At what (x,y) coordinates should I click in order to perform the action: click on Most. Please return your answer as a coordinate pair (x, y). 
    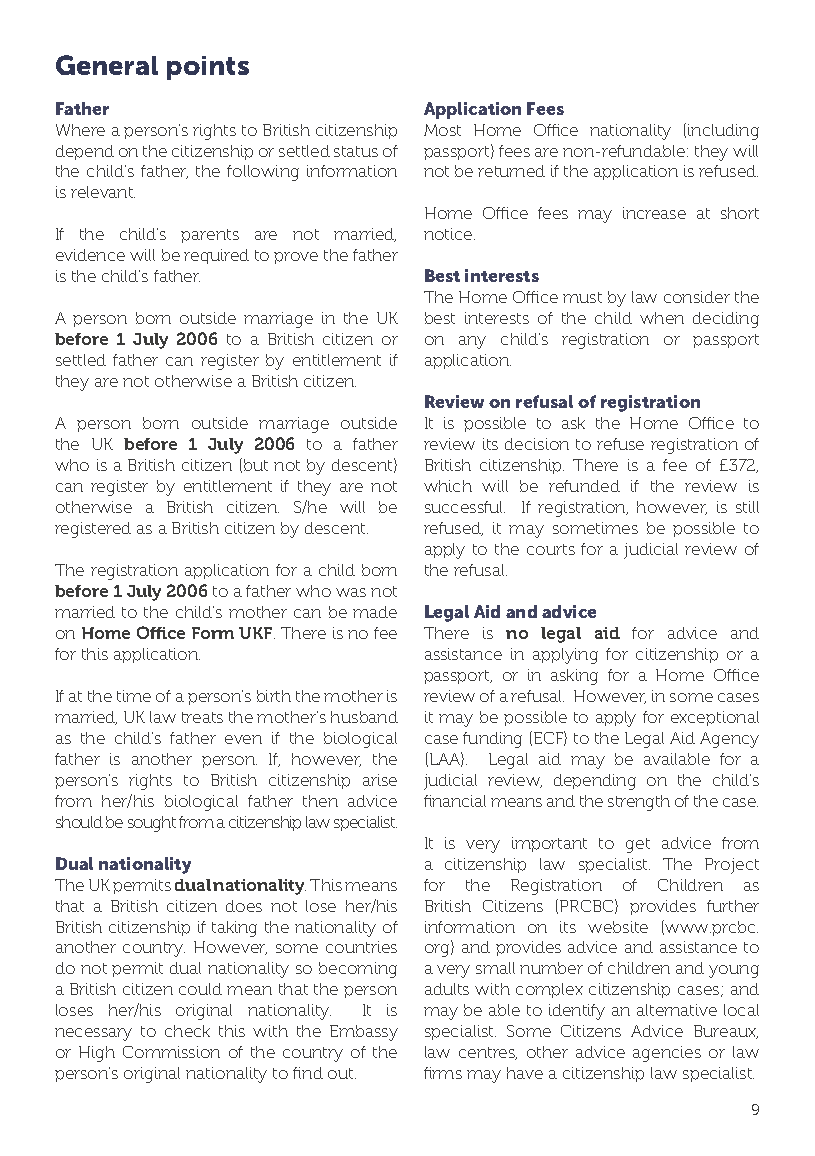
    Looking at the image, I should click on (442, 130).
